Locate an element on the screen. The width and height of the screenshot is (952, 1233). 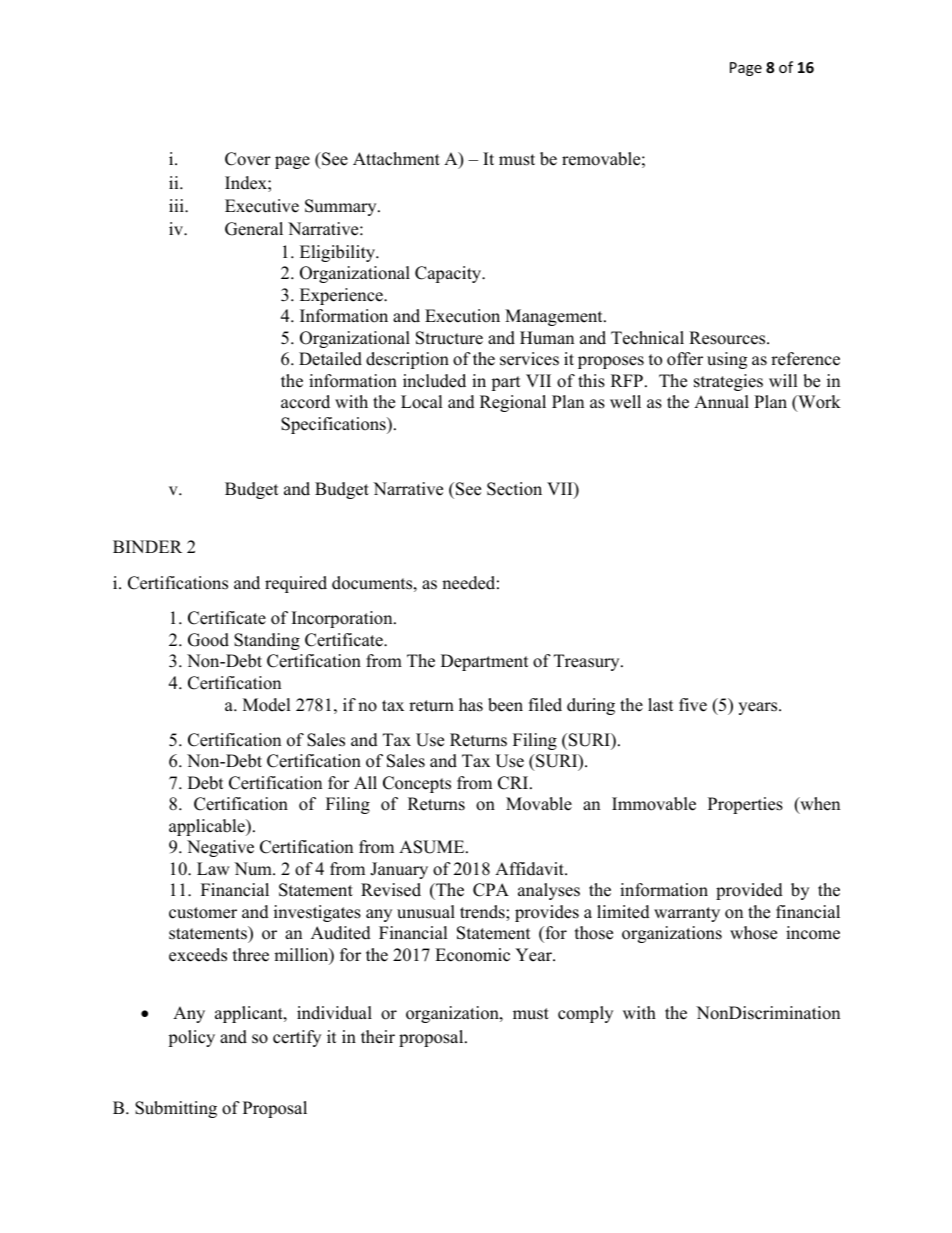
Executive is located at coordinates (262, 206).
